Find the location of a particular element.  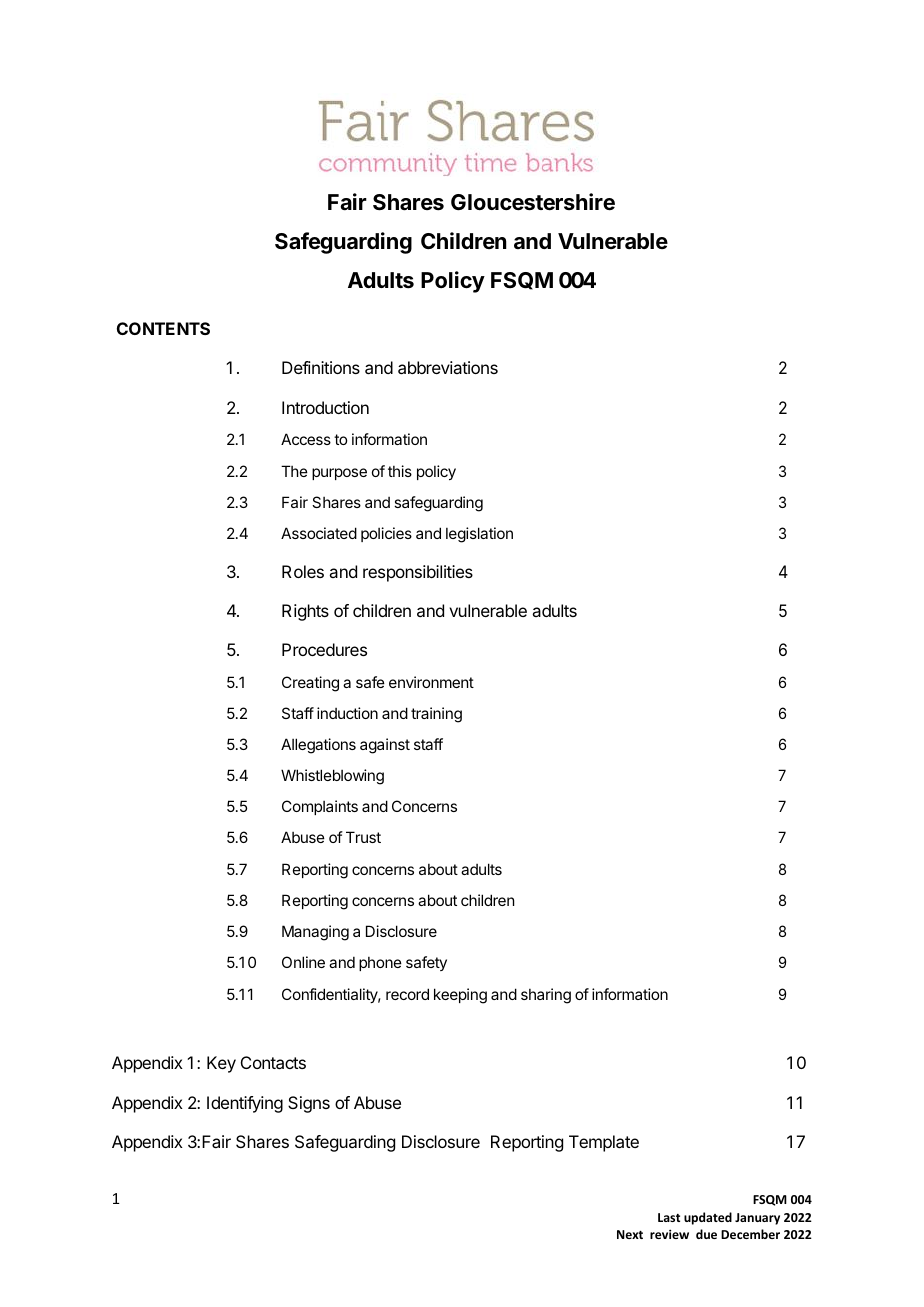

Identifying is located at coordinates (245, 1104).
